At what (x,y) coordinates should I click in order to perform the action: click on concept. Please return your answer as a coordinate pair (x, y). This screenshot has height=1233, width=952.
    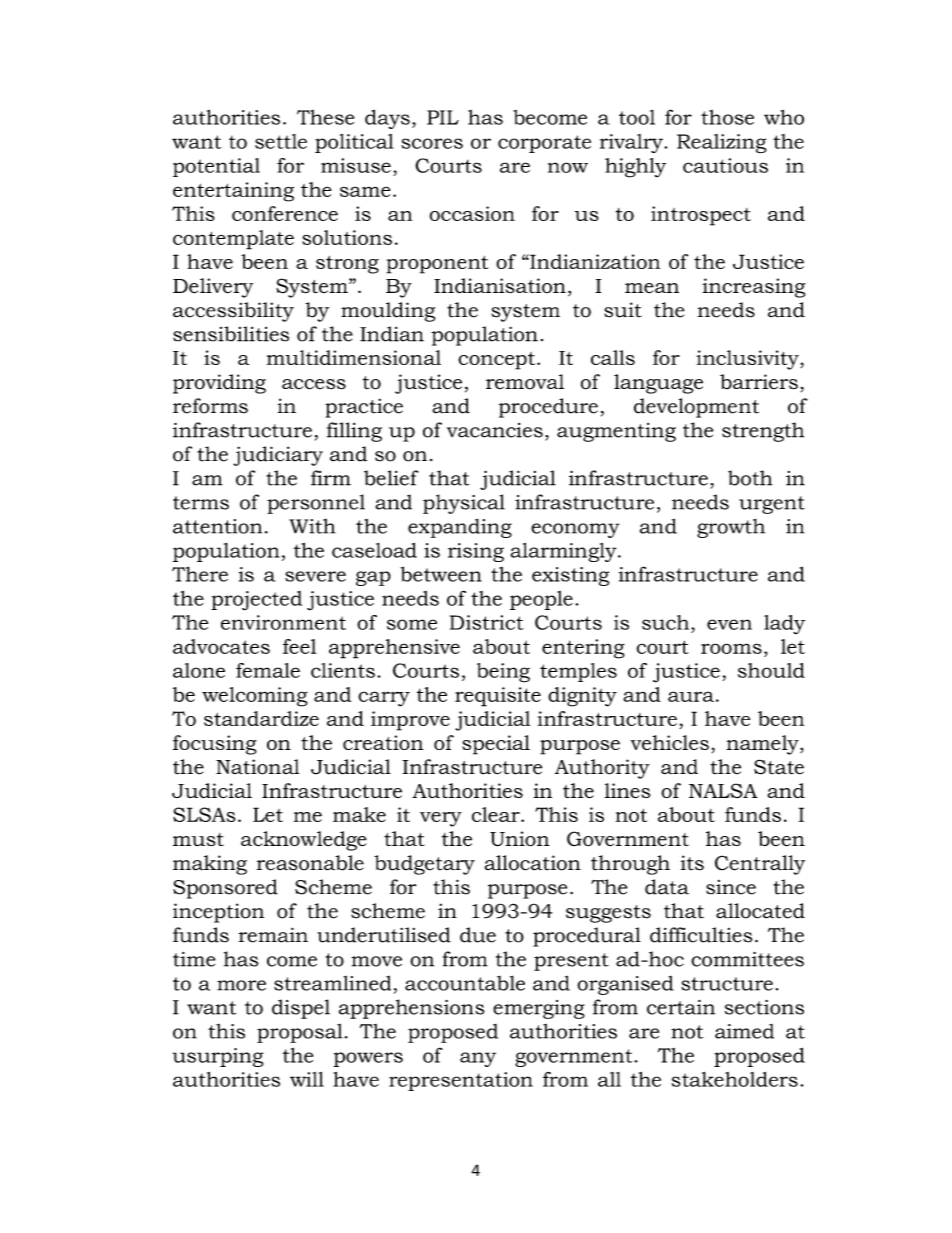
    Looking at the image, I should click on (496, 361).
